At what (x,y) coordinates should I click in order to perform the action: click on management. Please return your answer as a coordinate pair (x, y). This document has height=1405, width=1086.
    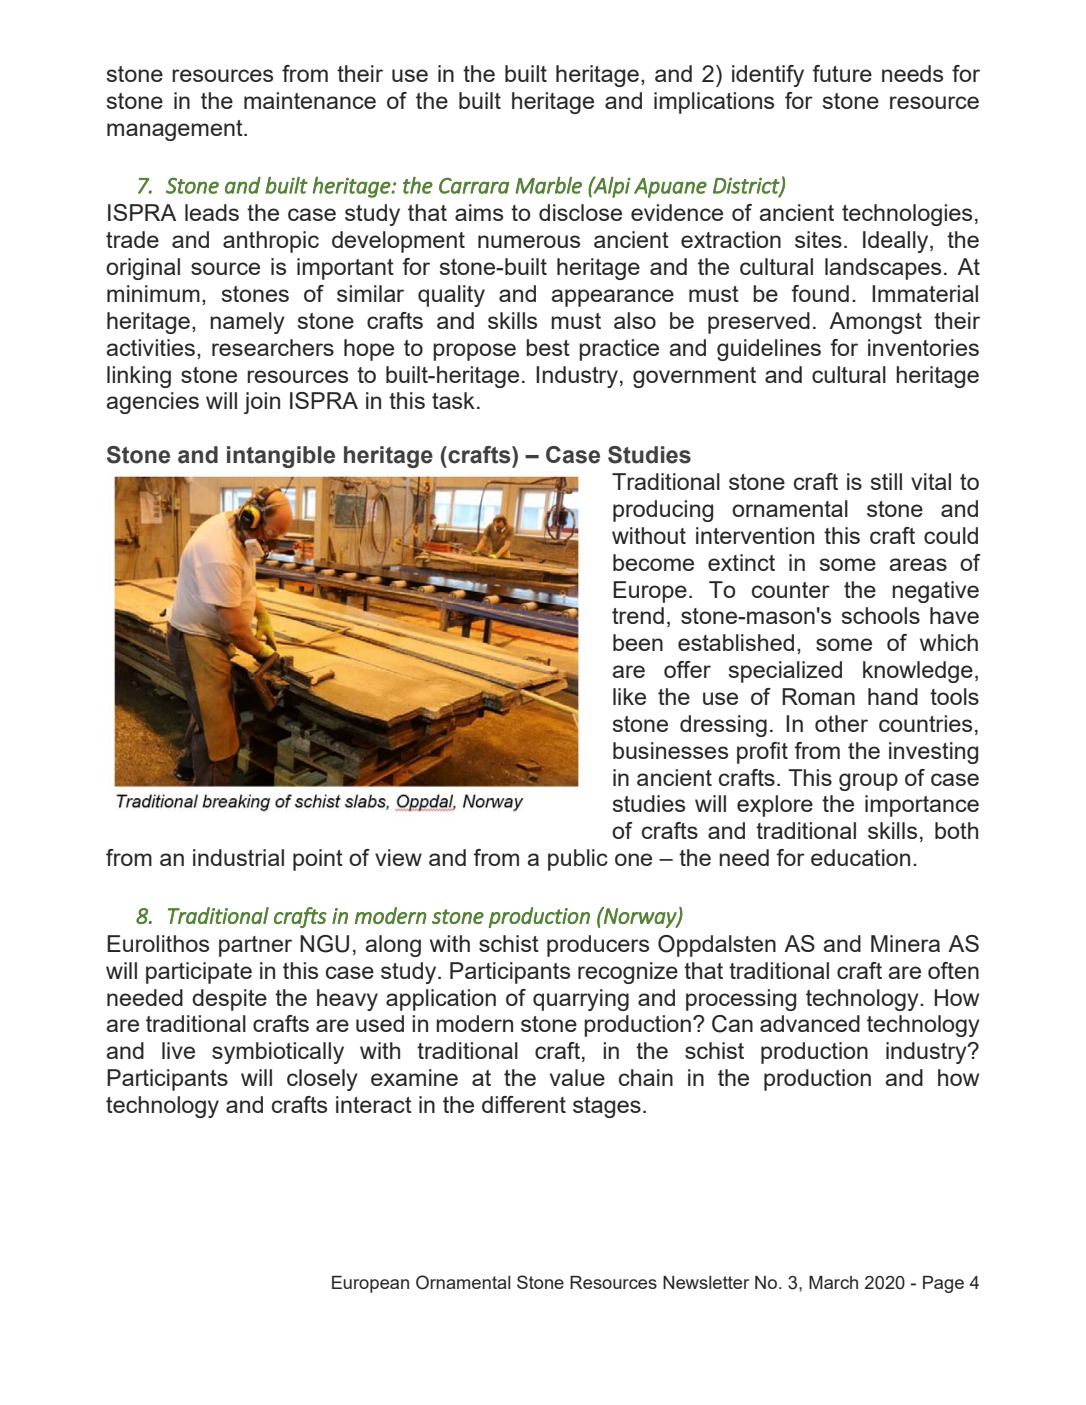
    Looking at the image, I should click on (176, 130).
